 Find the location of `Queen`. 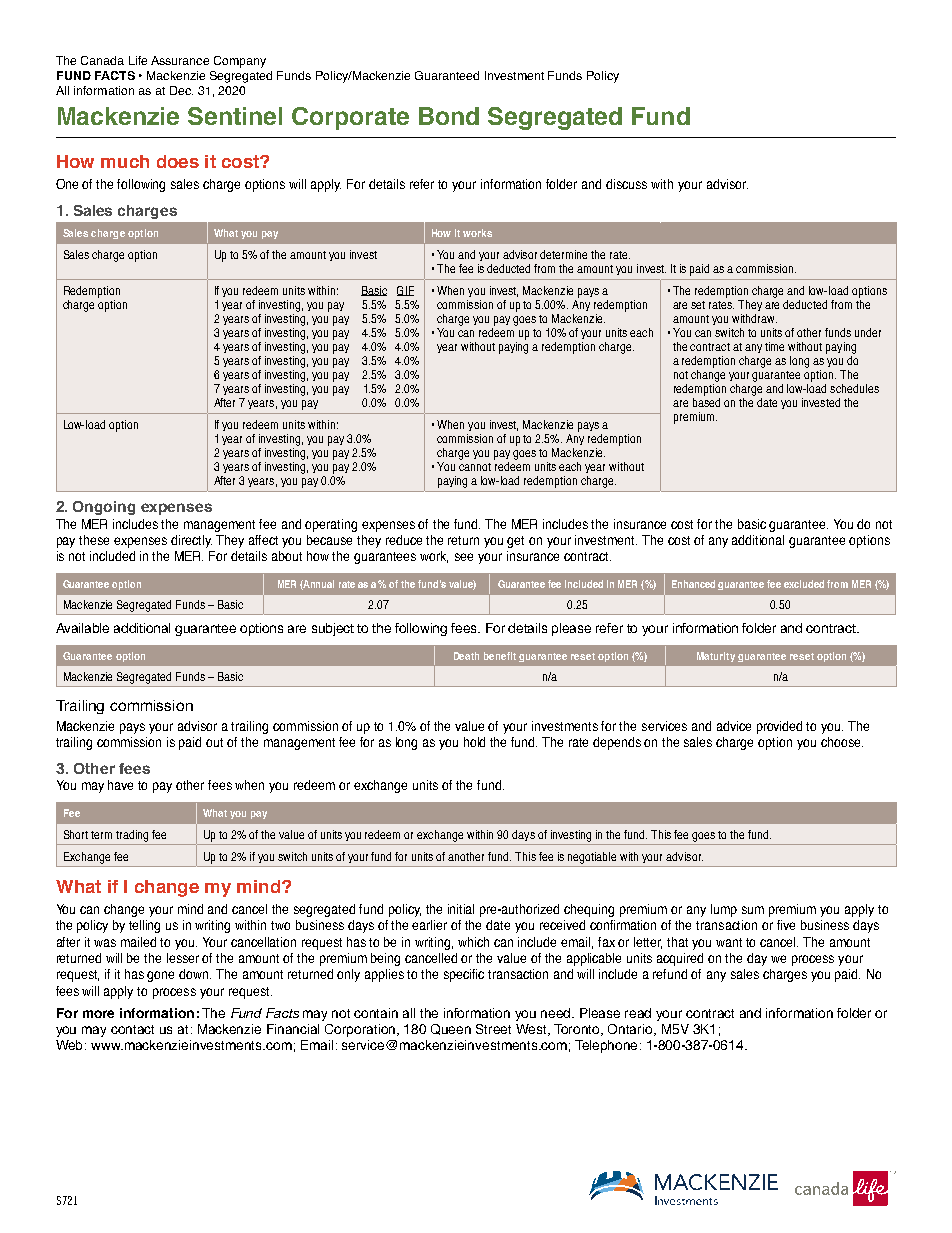

Queen is located at coordinates (451, 1029).
